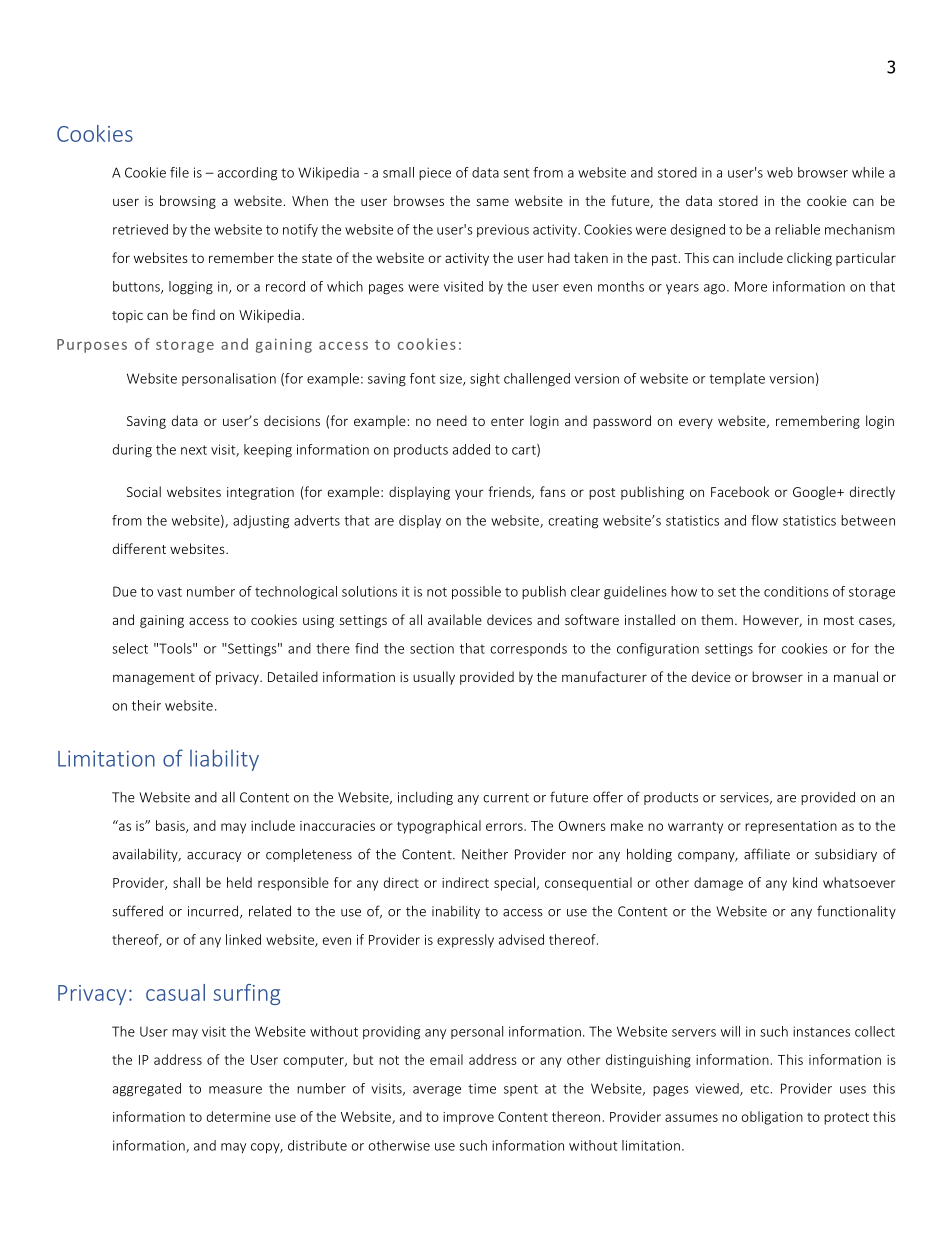  I want to click on affiliate, so click(767, 854).
